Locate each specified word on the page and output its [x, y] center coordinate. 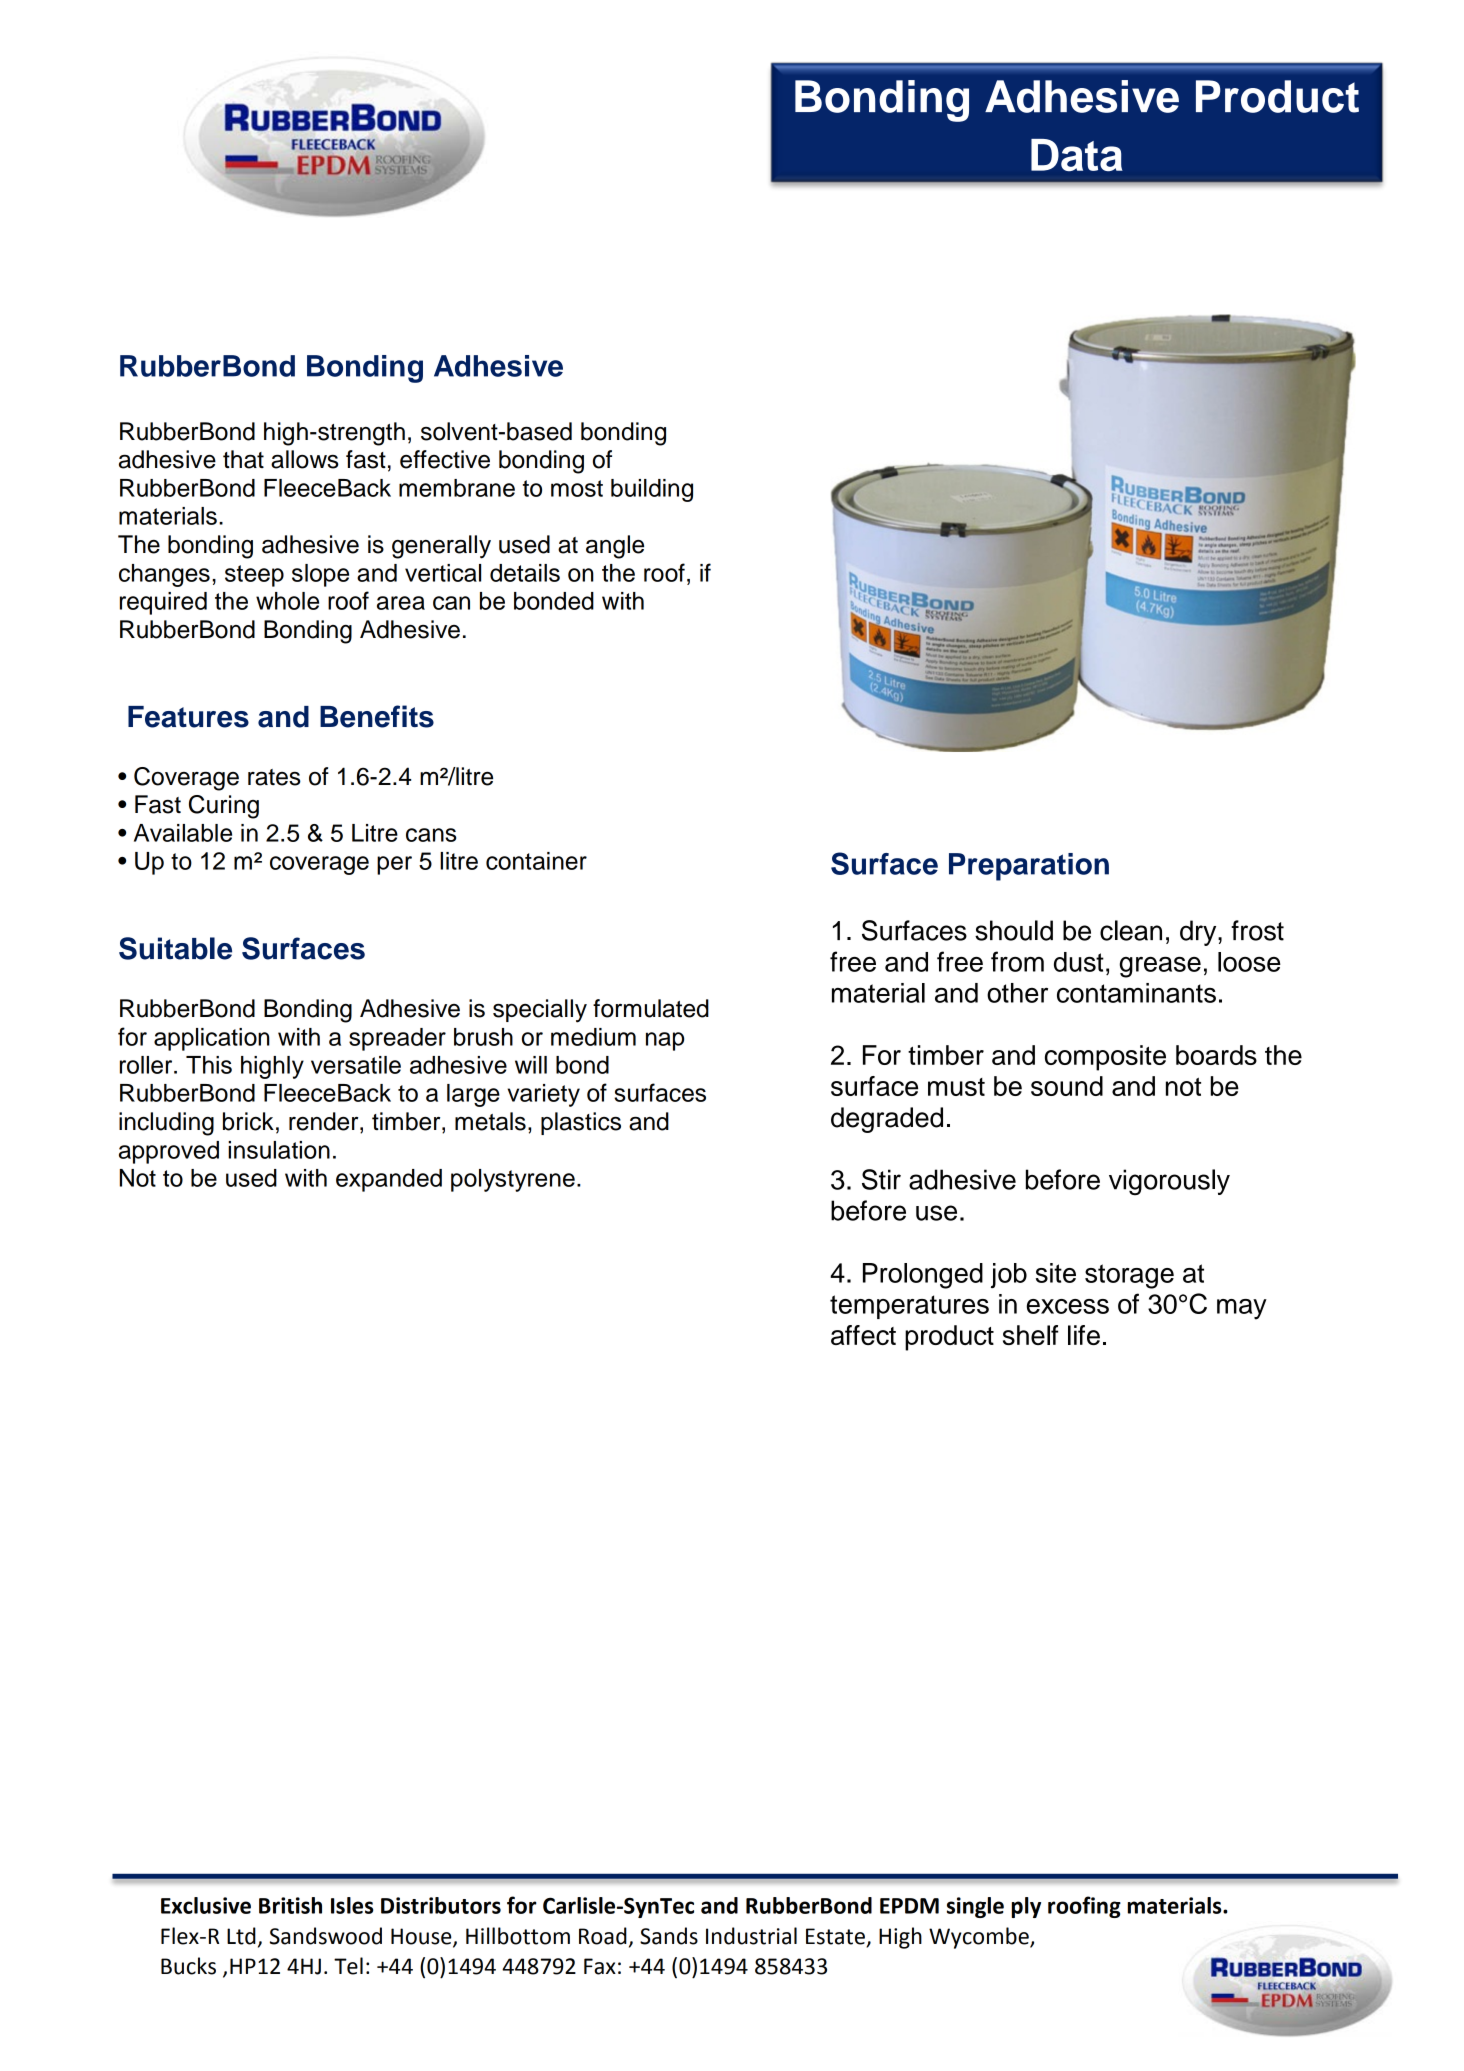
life [1084, 1335]
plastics [581, 1123]
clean [1131, 930]
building [652, 490]
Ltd [241, 1936]
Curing [224, 807]
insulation [279, 1150]
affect [863, 1335]
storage [1129, 1276]
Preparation [1029, 867]
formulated [651, 1008]
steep [254, 576]
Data [1077, 155]
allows [305, 459]
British [290, 1905]
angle [615, 547]
